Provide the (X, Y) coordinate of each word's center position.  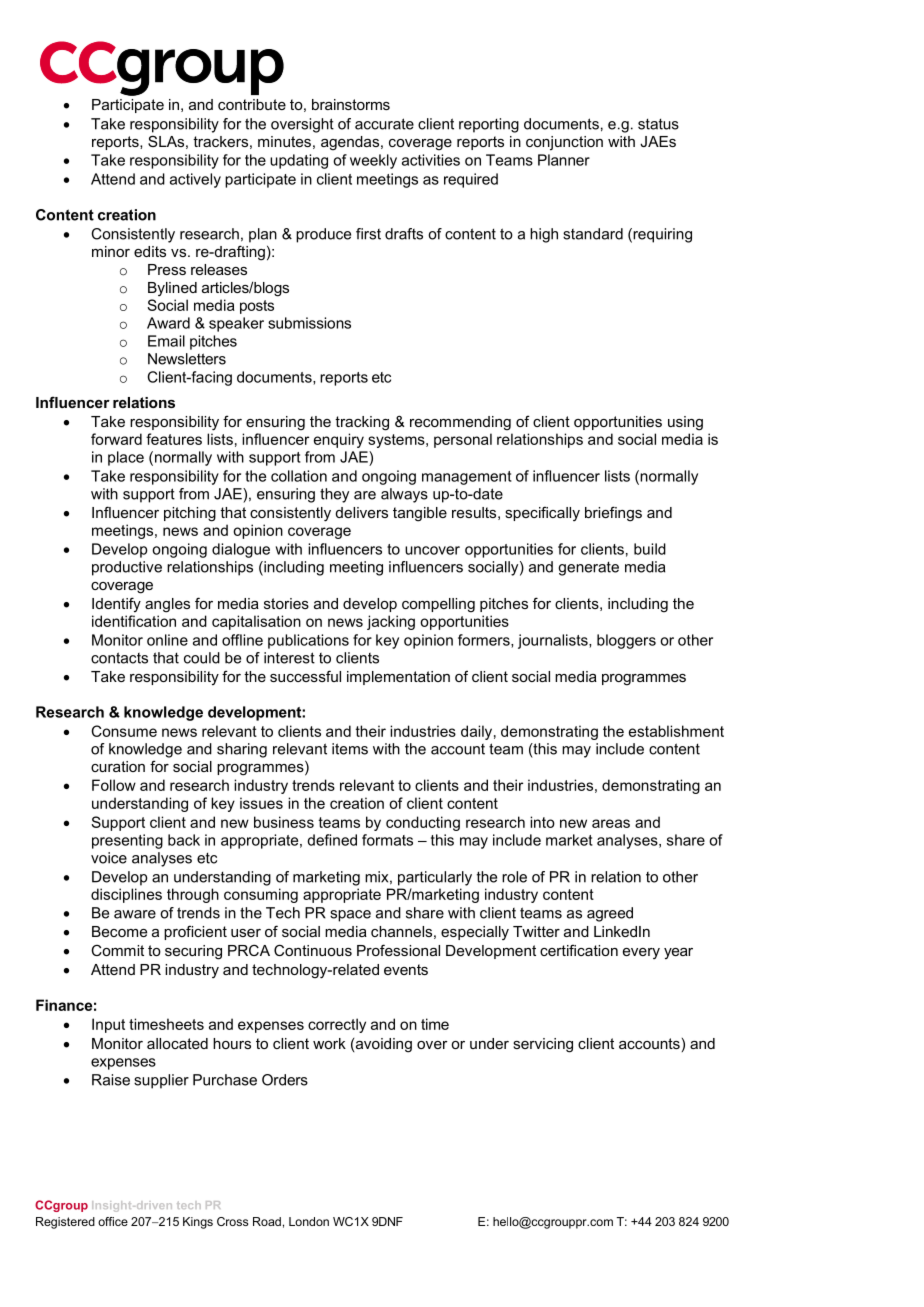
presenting (127, 841)
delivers (362, 512)
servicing (543, 1045)
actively (195, 180)
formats (387, 840)
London (309, 1221)
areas (611, 823)
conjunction (564, 143)
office (113, 1221)
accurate (384, 124)
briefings (613, 514)
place (126, 458)
